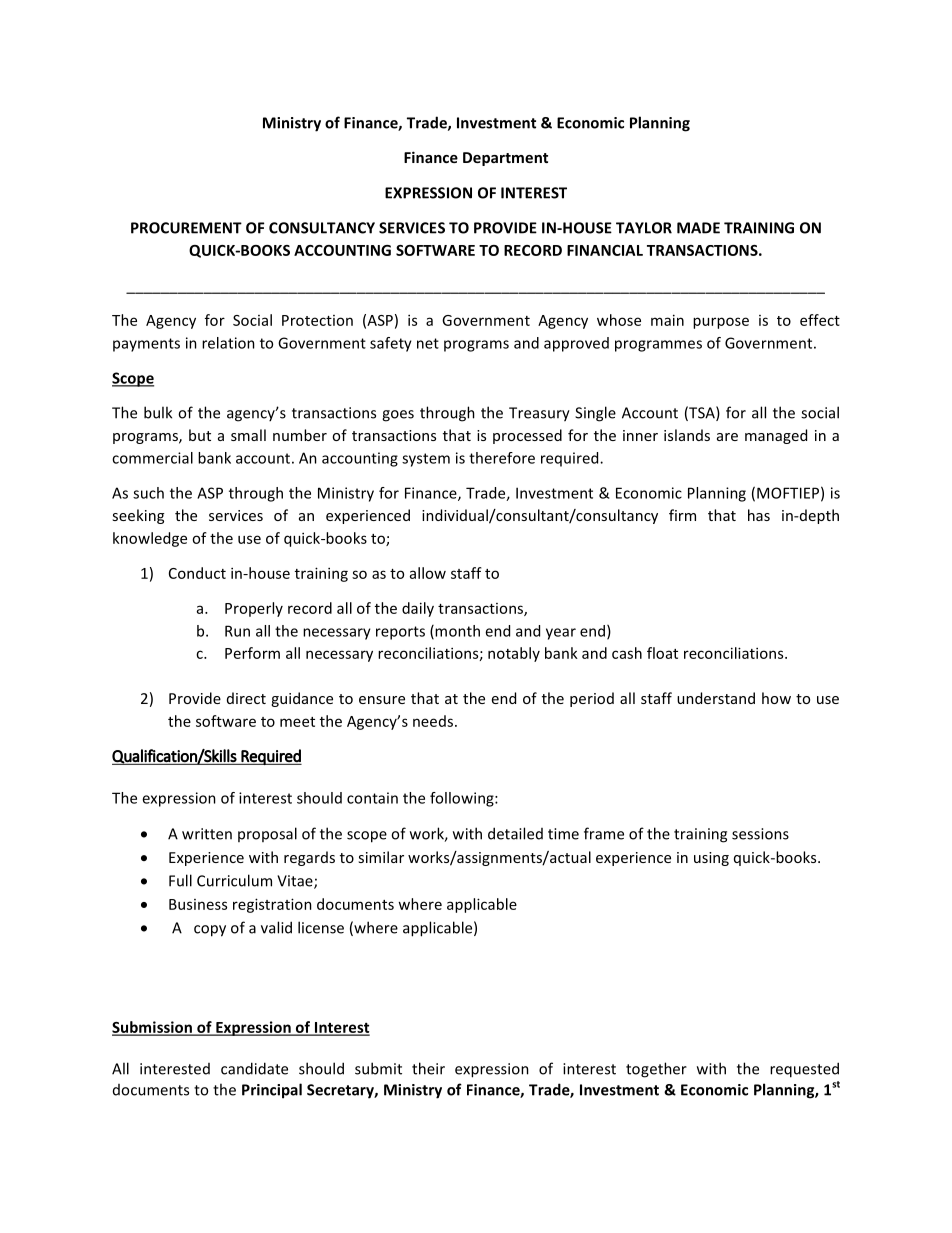 The image size is (952, 1233). Describe the element at coordinates (207, 834) in the page. I see `written` at that location.
